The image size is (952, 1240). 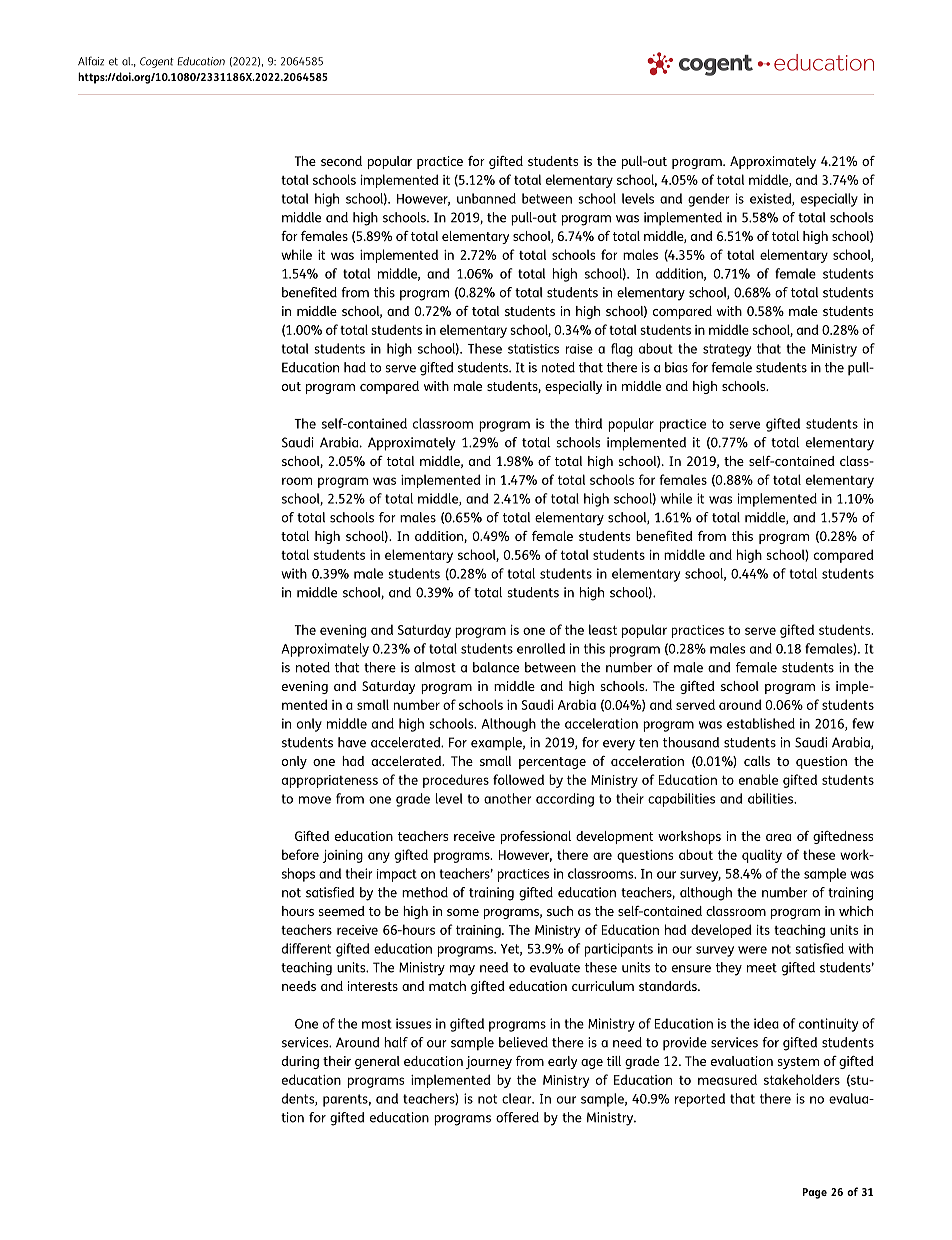 I want to click on unbanned, so click(x=486, y=198).
